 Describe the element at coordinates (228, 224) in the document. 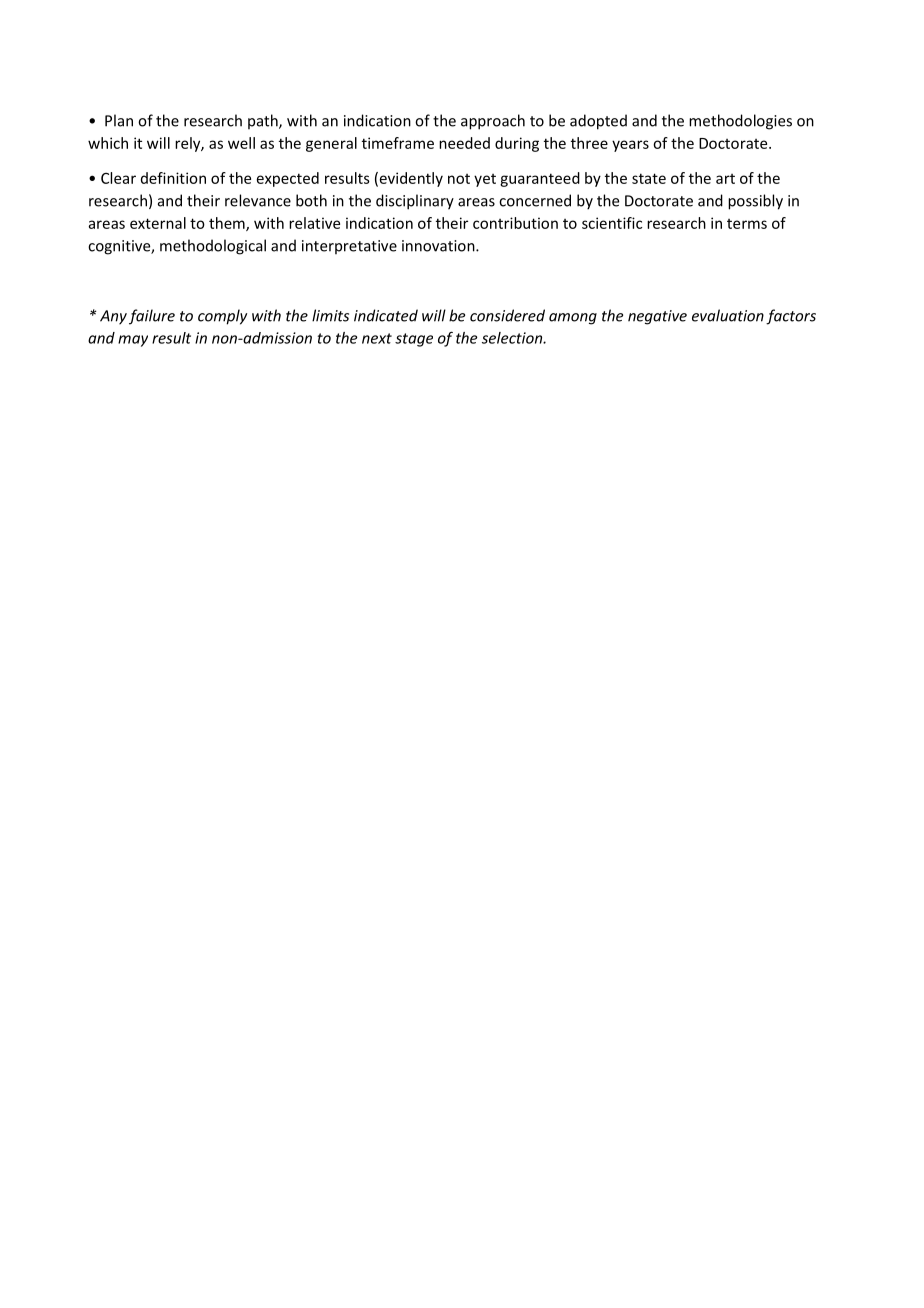

I see `them` at that location.
